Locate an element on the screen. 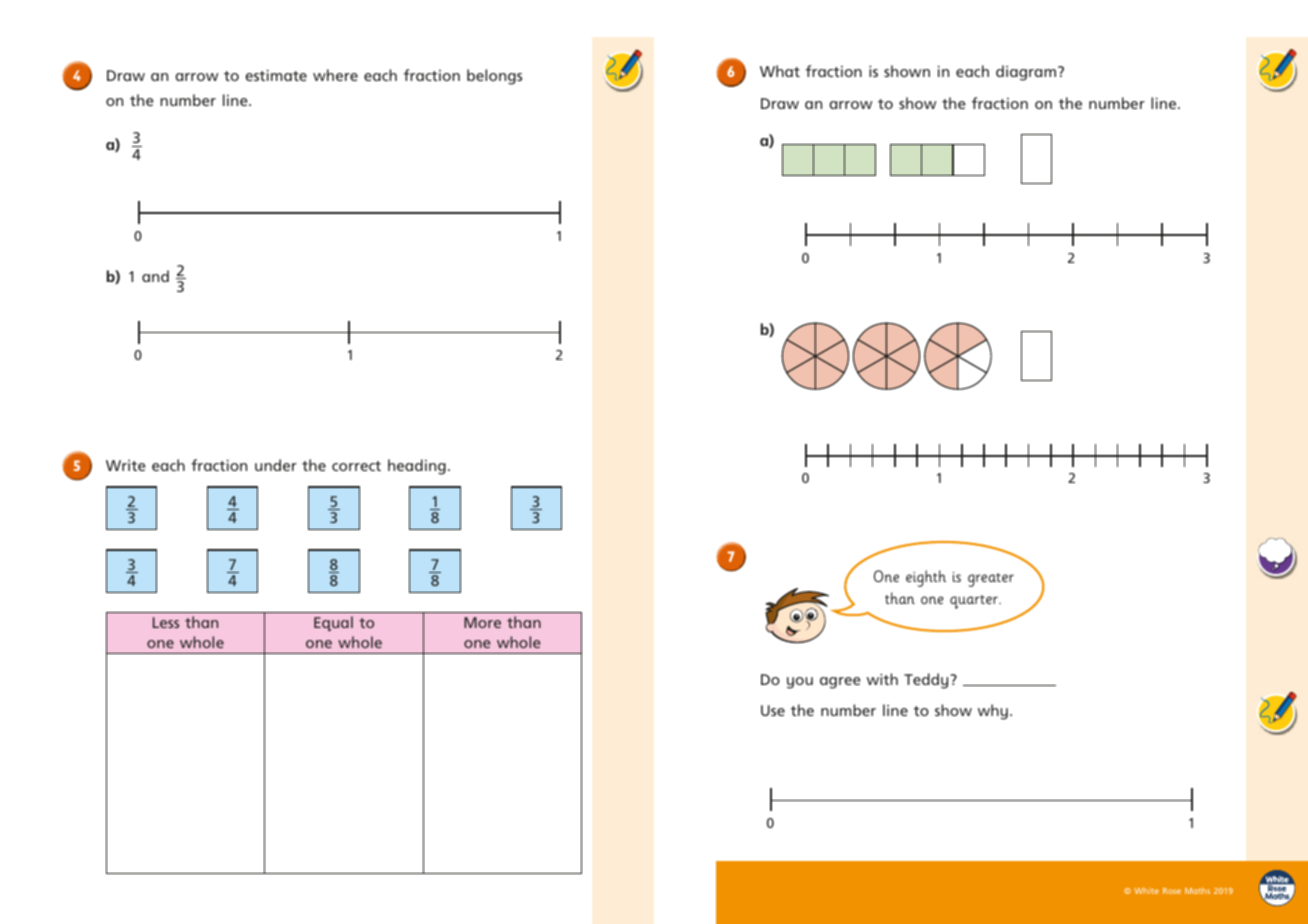  why is located at coordinates (993, 712).
